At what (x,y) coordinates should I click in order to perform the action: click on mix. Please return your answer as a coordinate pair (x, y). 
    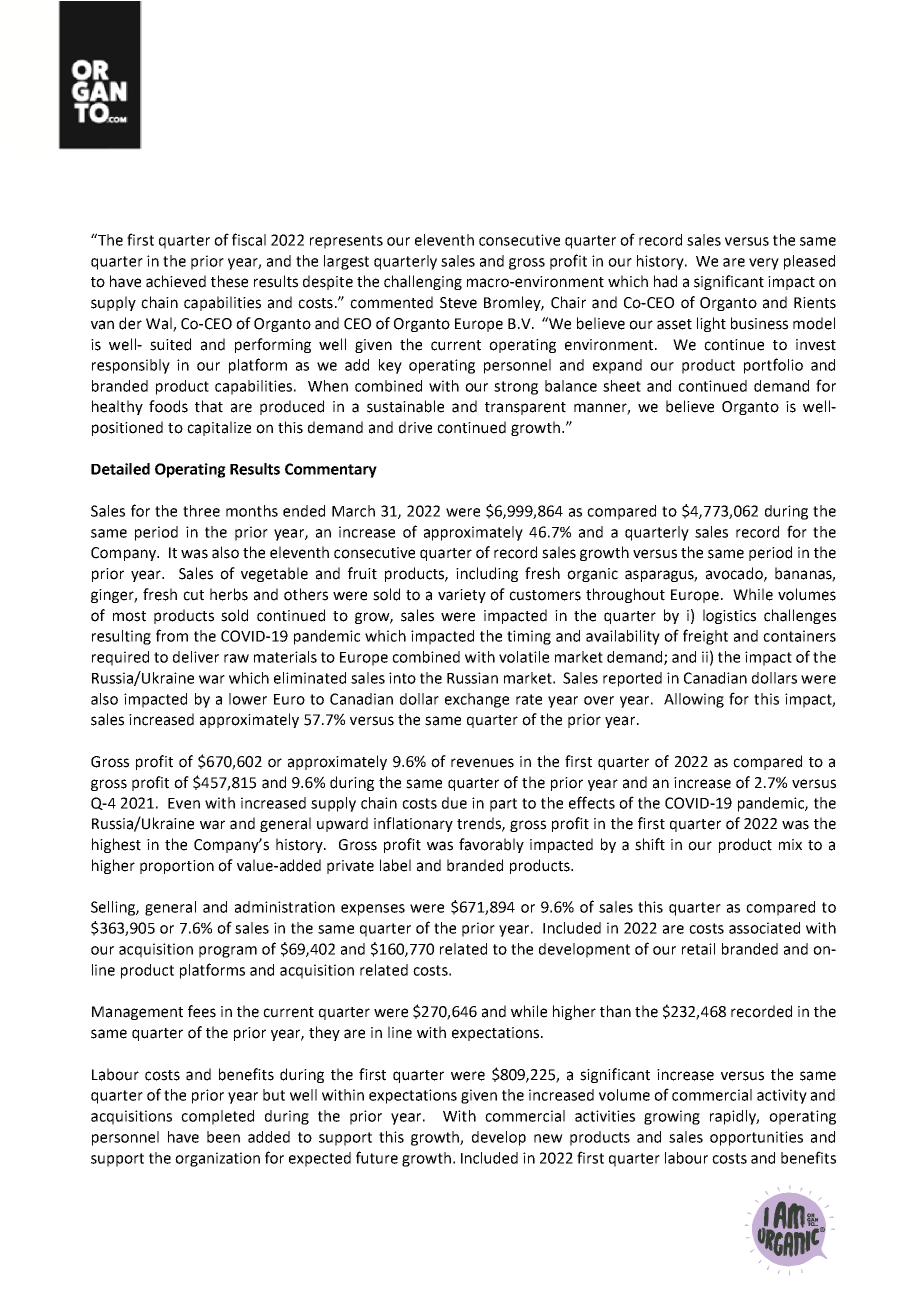
    Looking at the image, I should click on (790, 844).
